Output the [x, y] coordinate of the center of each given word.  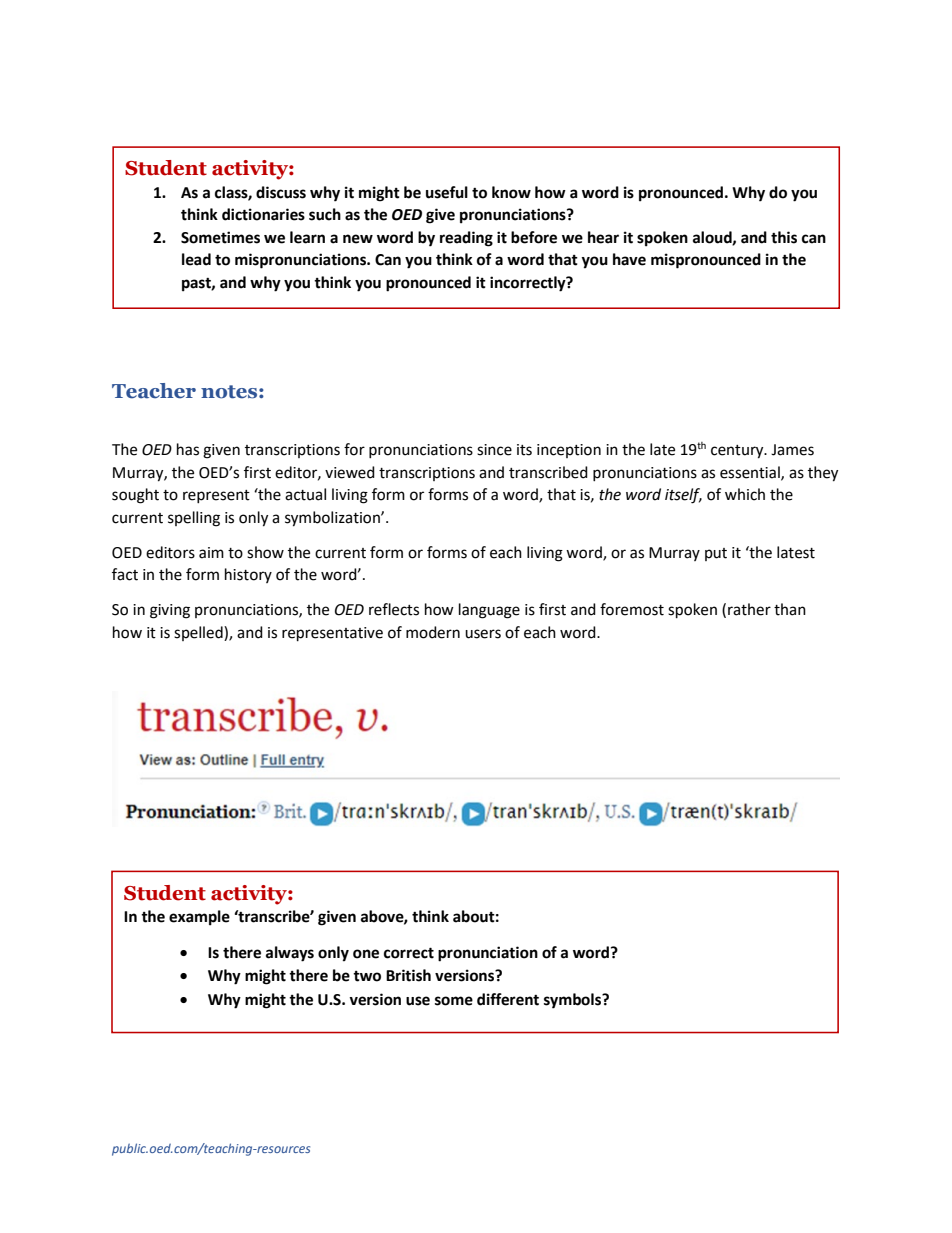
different [508, 999]
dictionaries [263, 214]
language [489, 611]
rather [749, 609]
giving [170, 611]
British [408, 975]
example [199, 918]
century [738, 452]
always [290, 954]
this [784, 237]
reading [466, 239]
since [494, 450]
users [483, 634]
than [790, 609]
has [188, 449]
